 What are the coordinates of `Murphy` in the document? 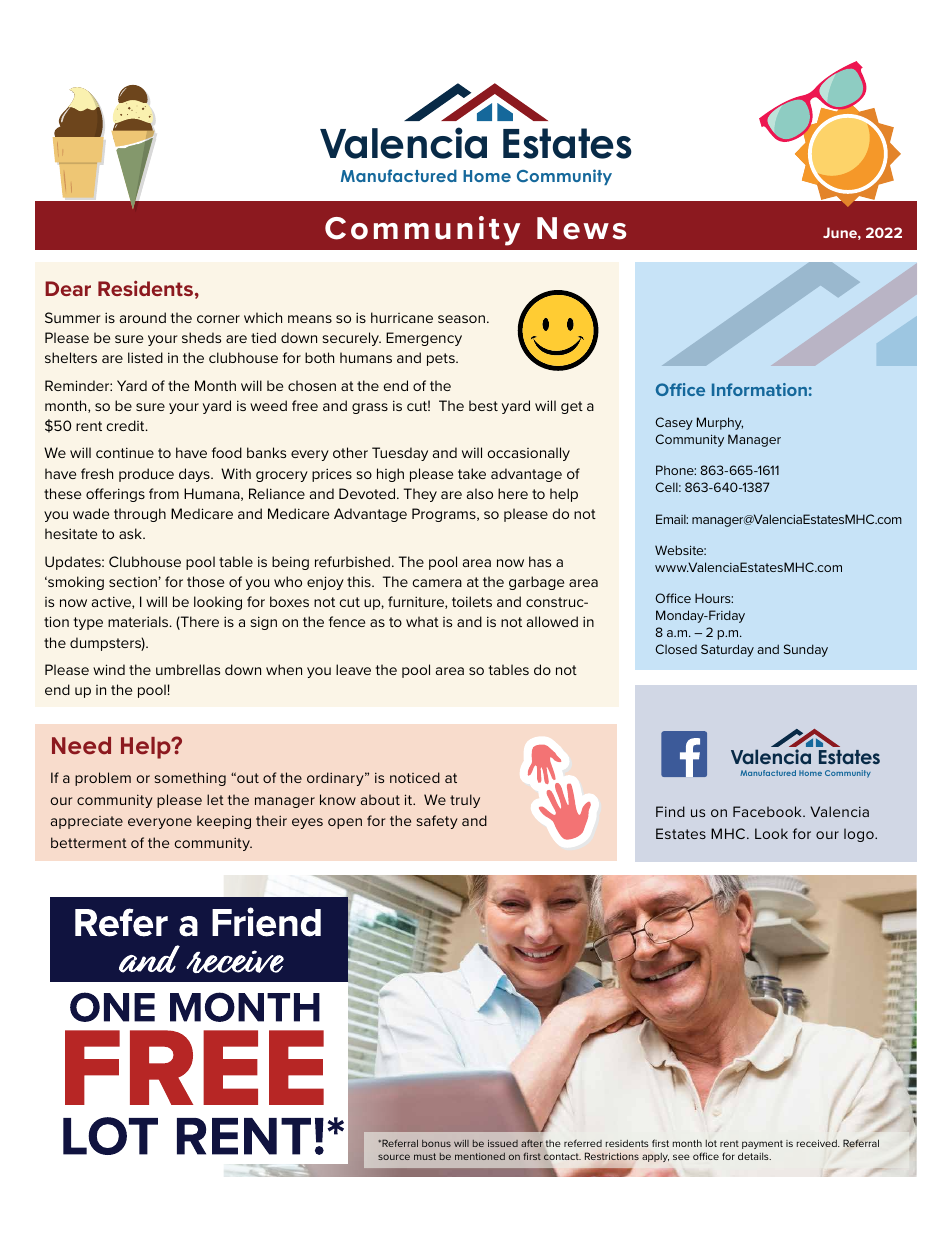 It's located at (720, 423).
